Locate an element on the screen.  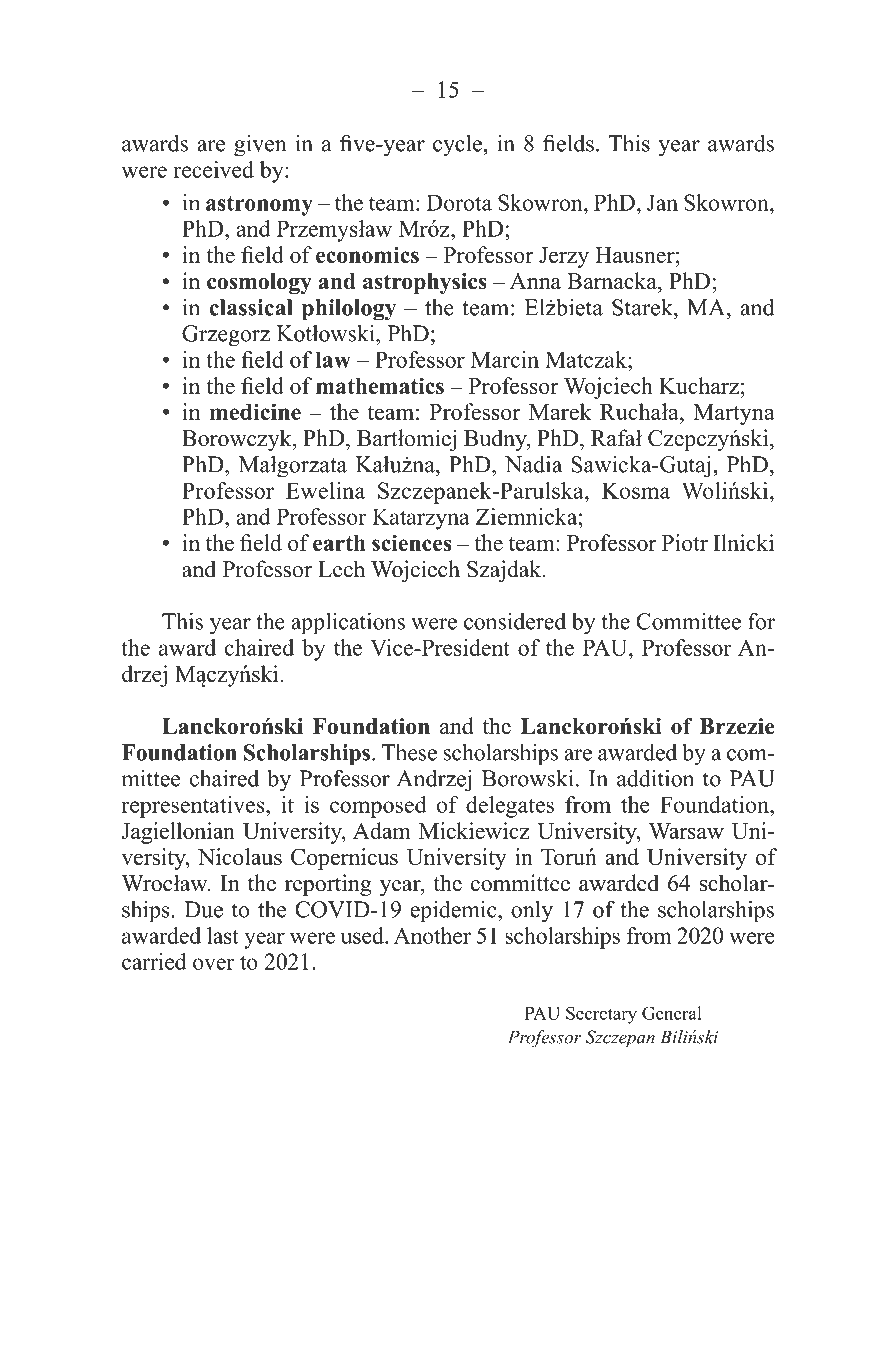
Jerzy is located at coordinates (564, 257).
